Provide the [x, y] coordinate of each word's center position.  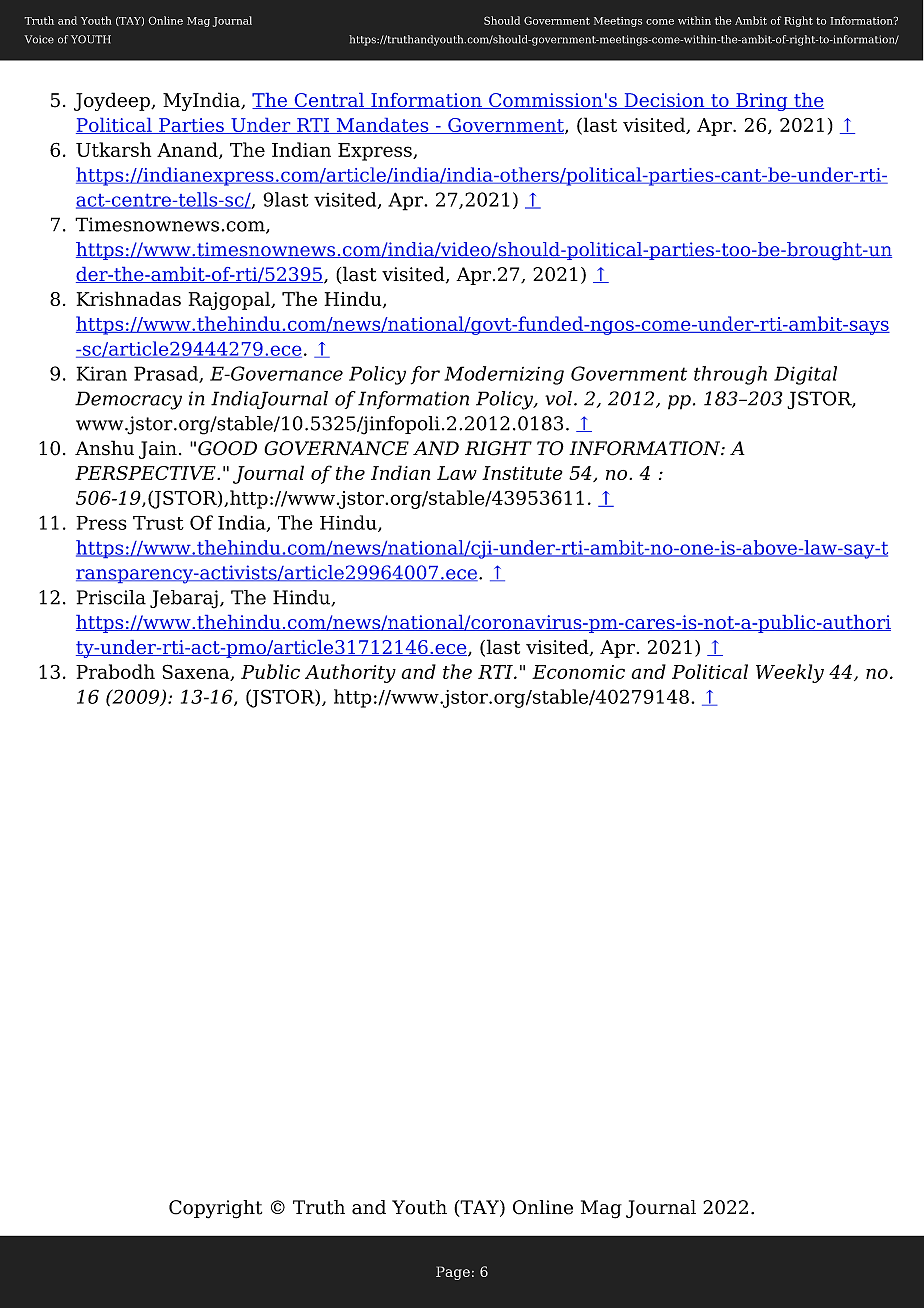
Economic [578, 672]
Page [453, 1273]
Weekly [790, 673]
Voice [39, 39]
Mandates [382, 126]
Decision [664, 101]
